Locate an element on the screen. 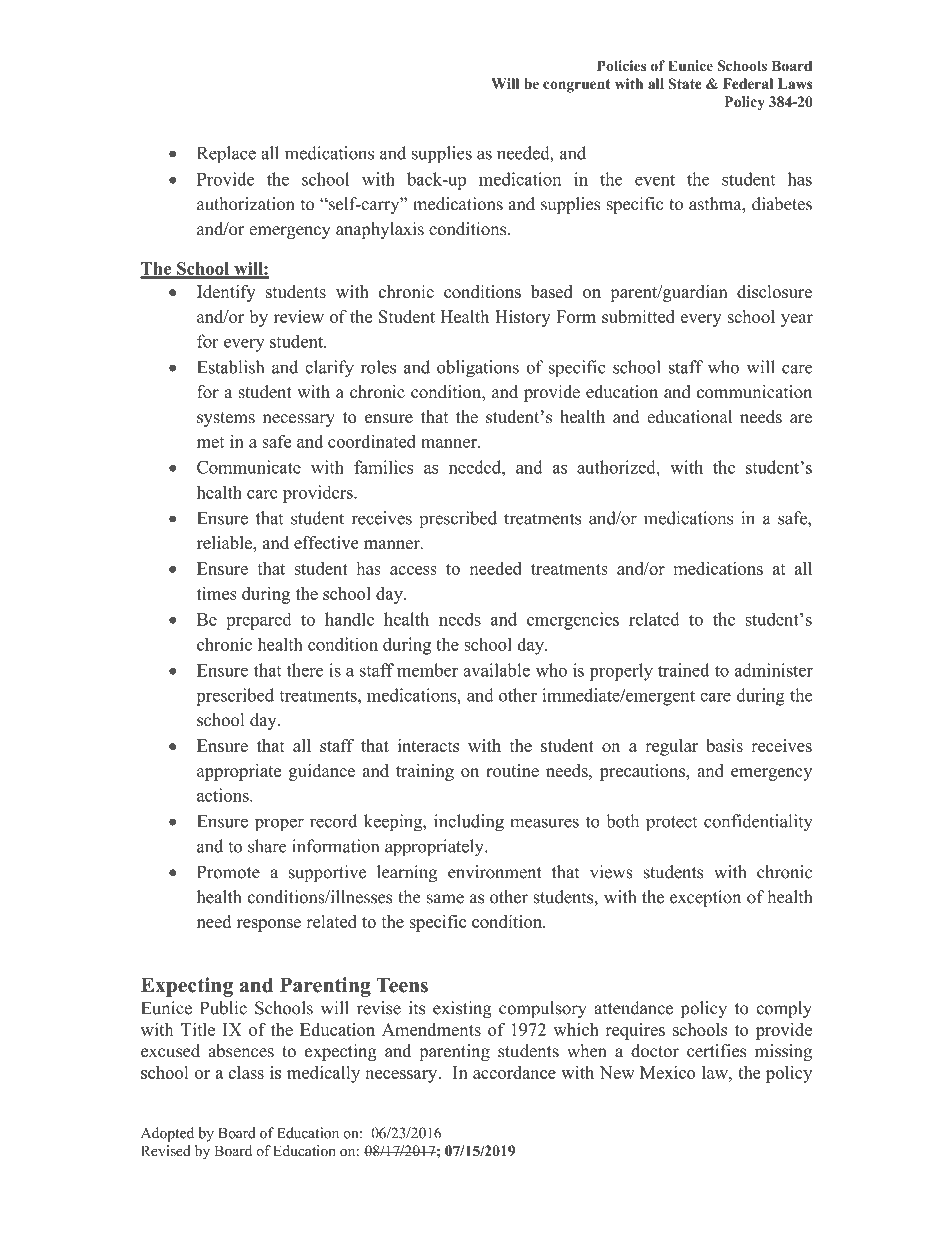  Replace is located at coordinates (226, 155).
